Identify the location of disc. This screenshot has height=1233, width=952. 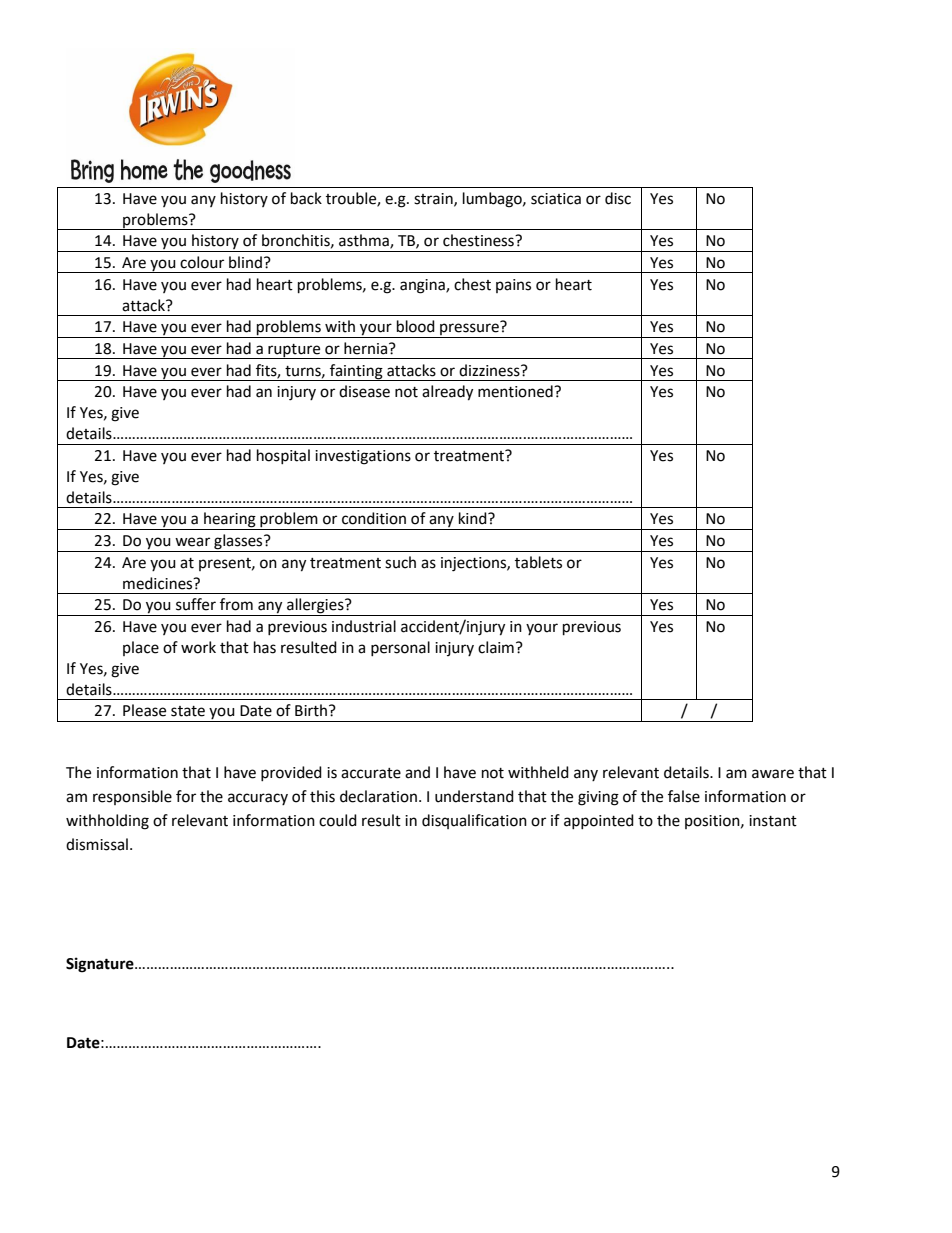
(618, 198).
